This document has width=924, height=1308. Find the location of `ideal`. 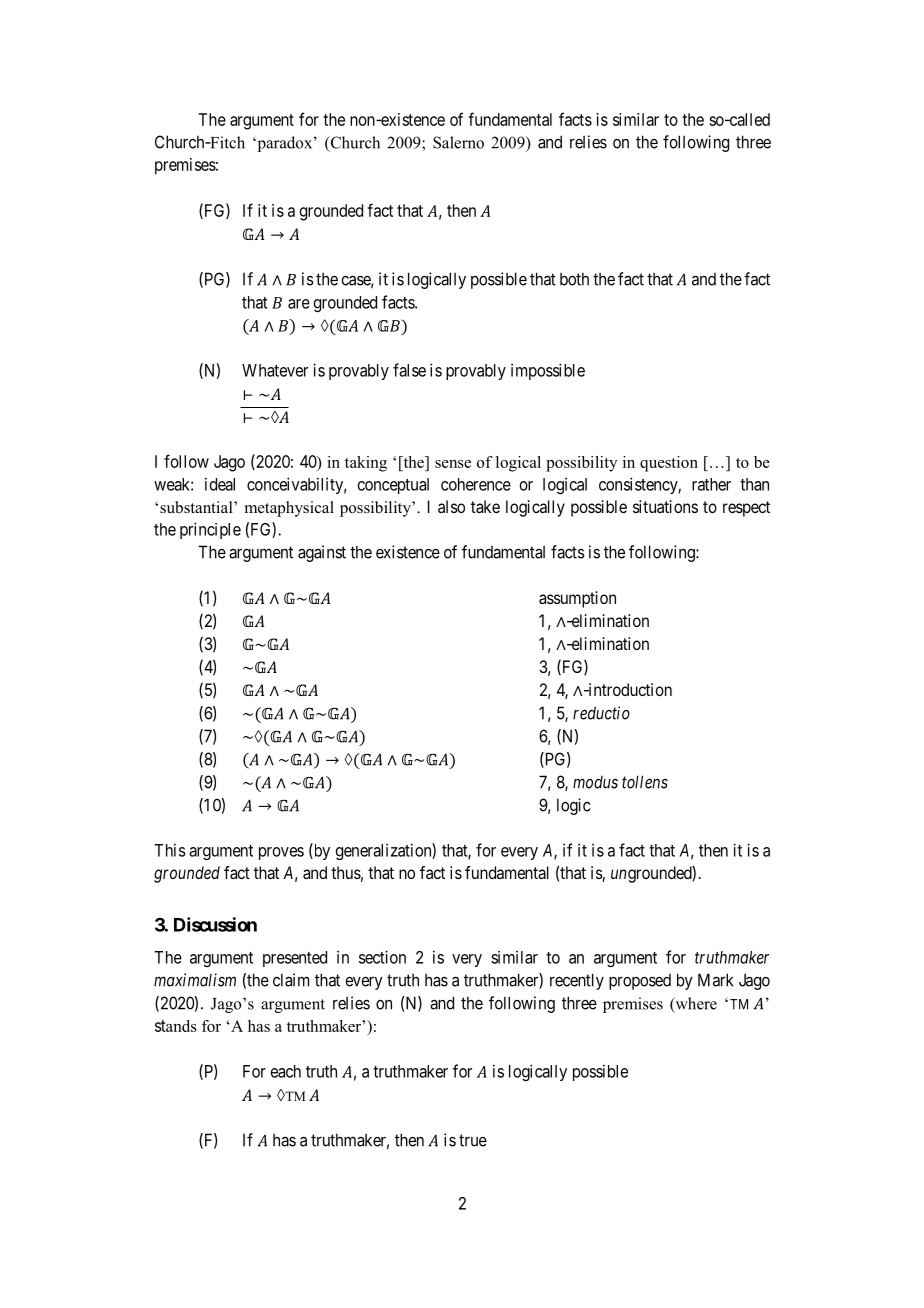

ideal is located at coordinates (220, 484).
